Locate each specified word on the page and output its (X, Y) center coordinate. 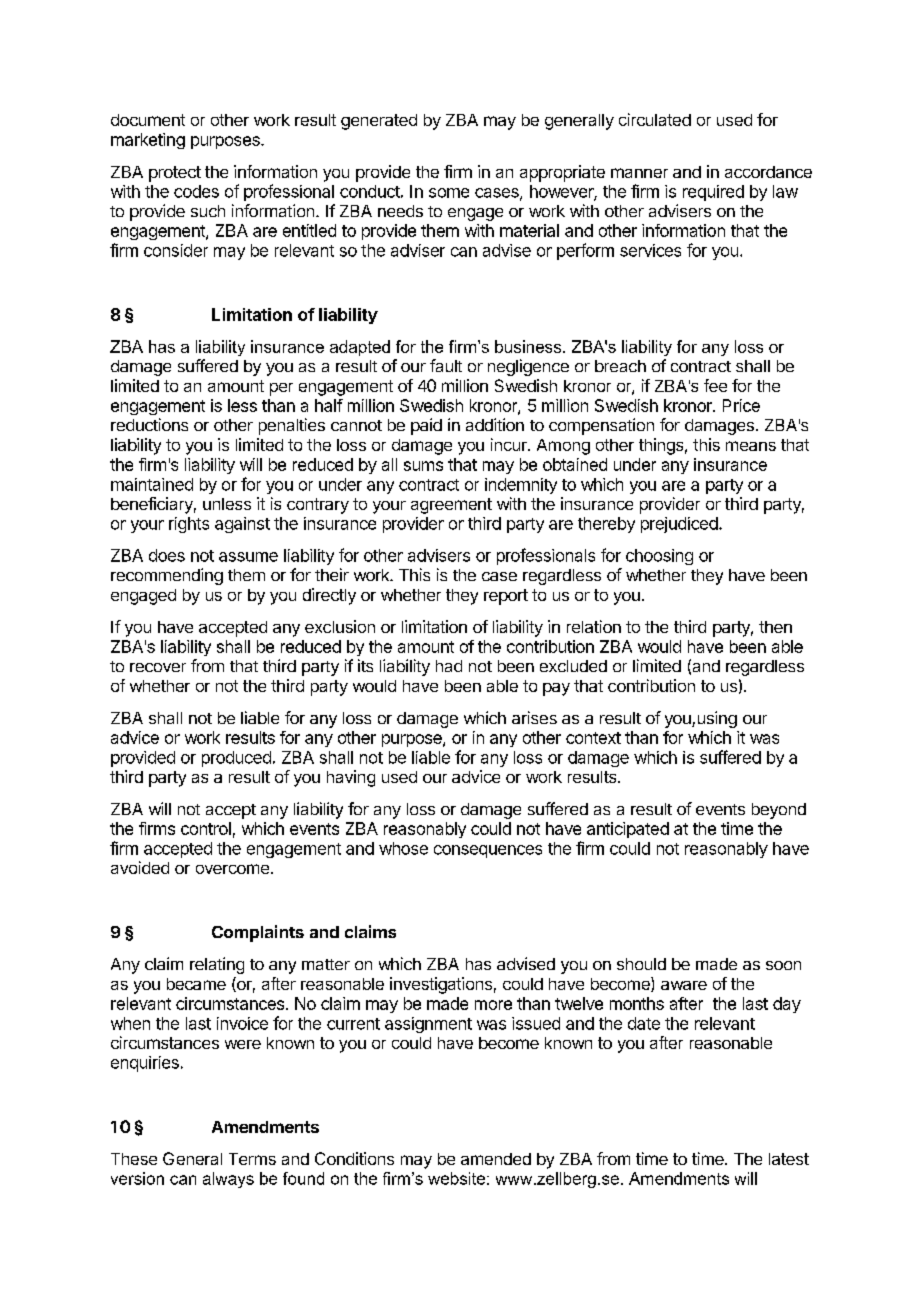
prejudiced (680, 525)
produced (236, 759)
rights (189, 525)
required (713, 193)
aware (684, 985)
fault (446, 365)
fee (715, 385)
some (449, 193)
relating (217, 965)
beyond (779, 811)
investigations (441, 985)
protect (175, 174)
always (228, 1180)
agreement (451, 506)
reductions (149, 424)
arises (534, 717)
